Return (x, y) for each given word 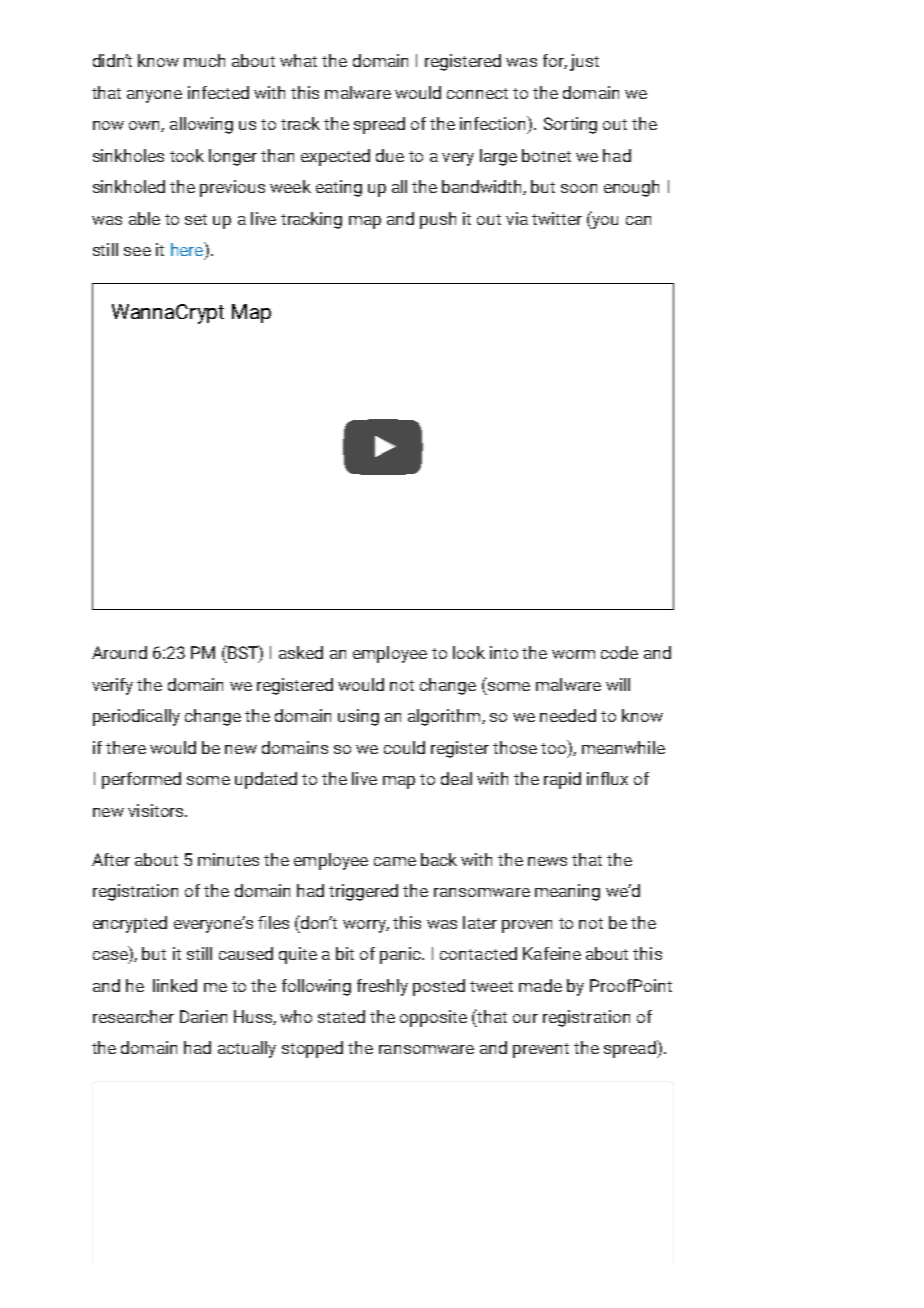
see (137, 251)
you (604, 222)
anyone (154, 96)
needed (568, 715)
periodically (136, 717)
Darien (203, 1016)
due (390, 155)
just (584, 62)
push (438, 220)
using (358, 717)
